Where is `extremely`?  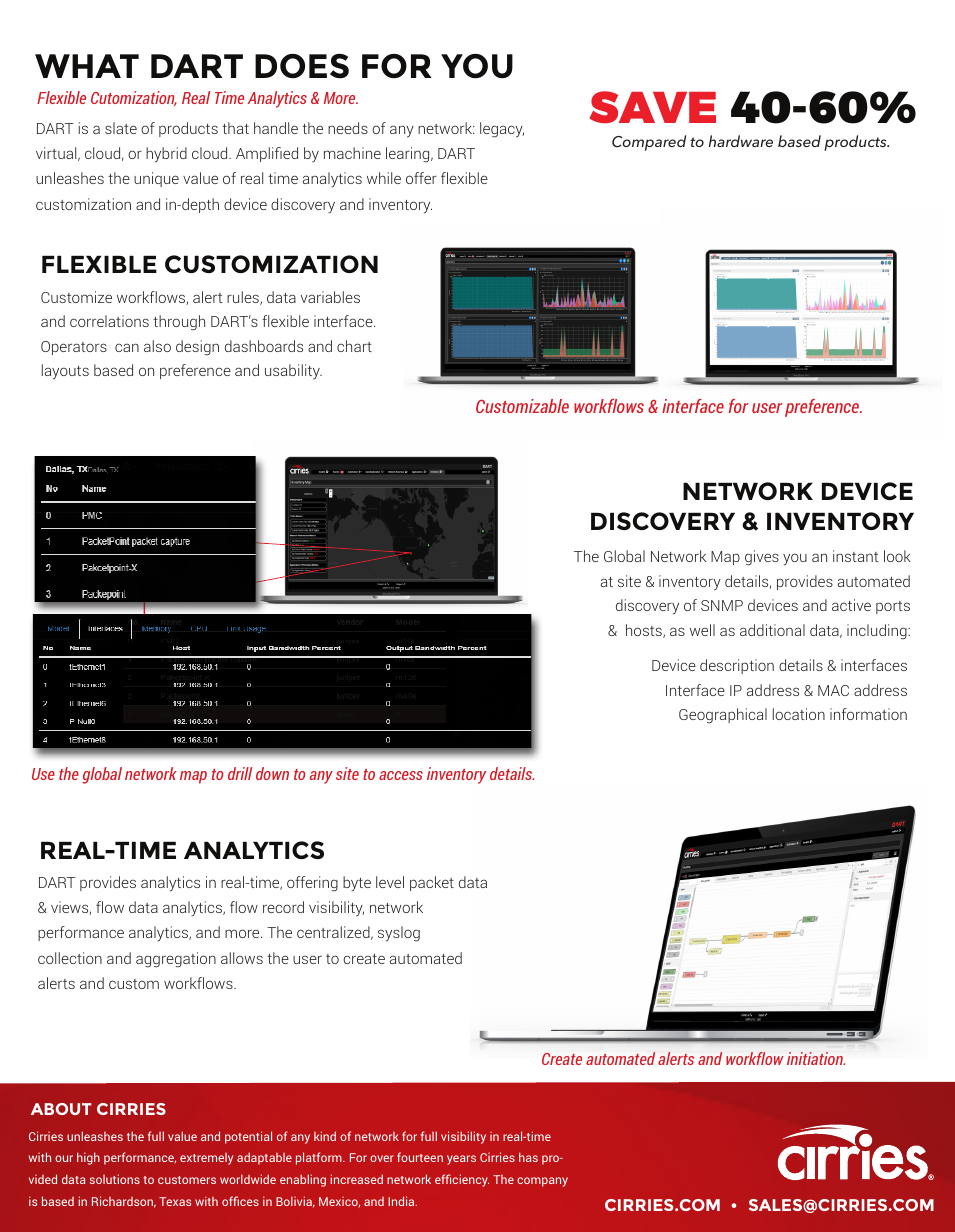
extremely is located at coordinates (206, 1159).
